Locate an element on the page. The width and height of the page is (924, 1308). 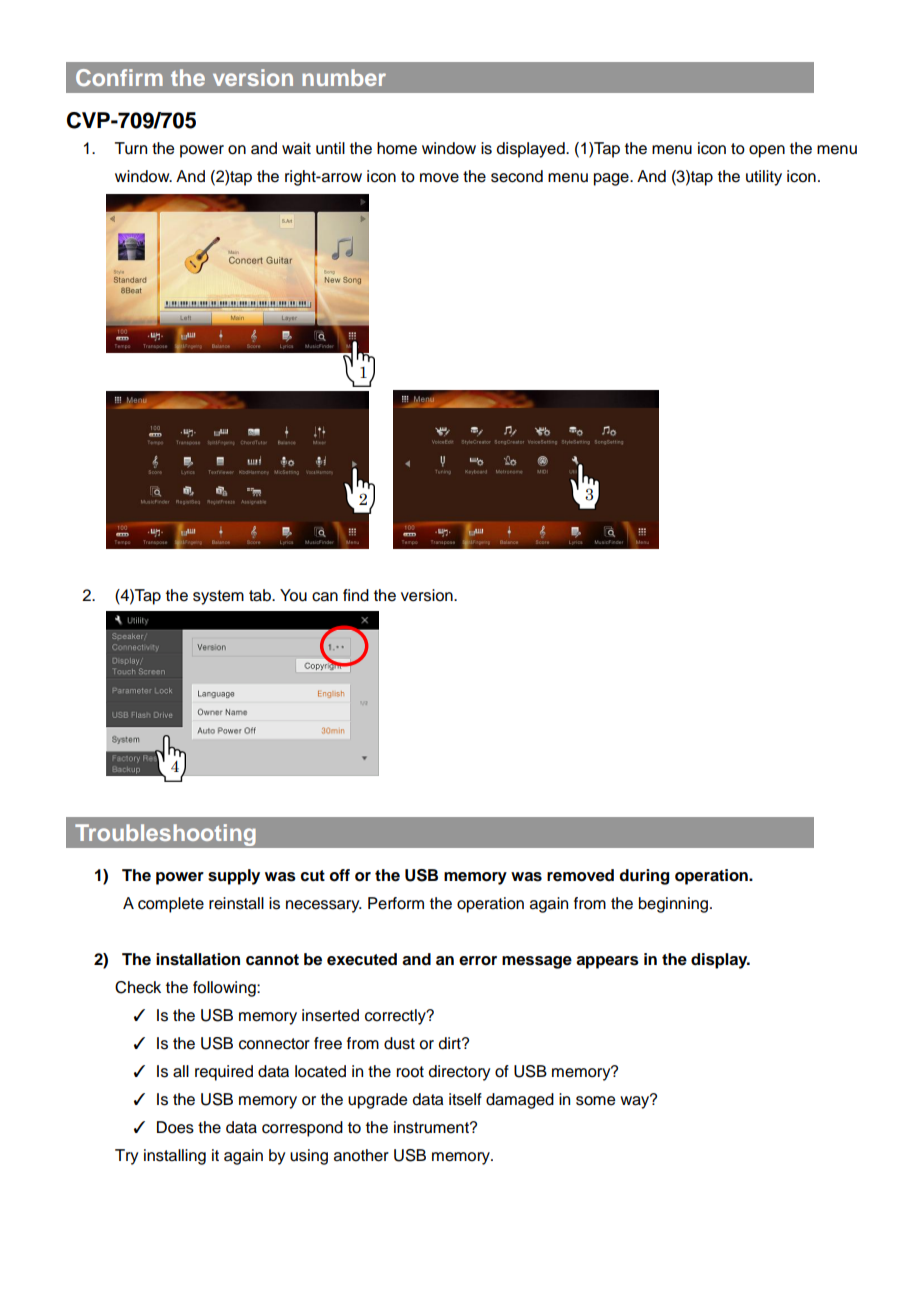
home is located at coordinates (397, 148).
